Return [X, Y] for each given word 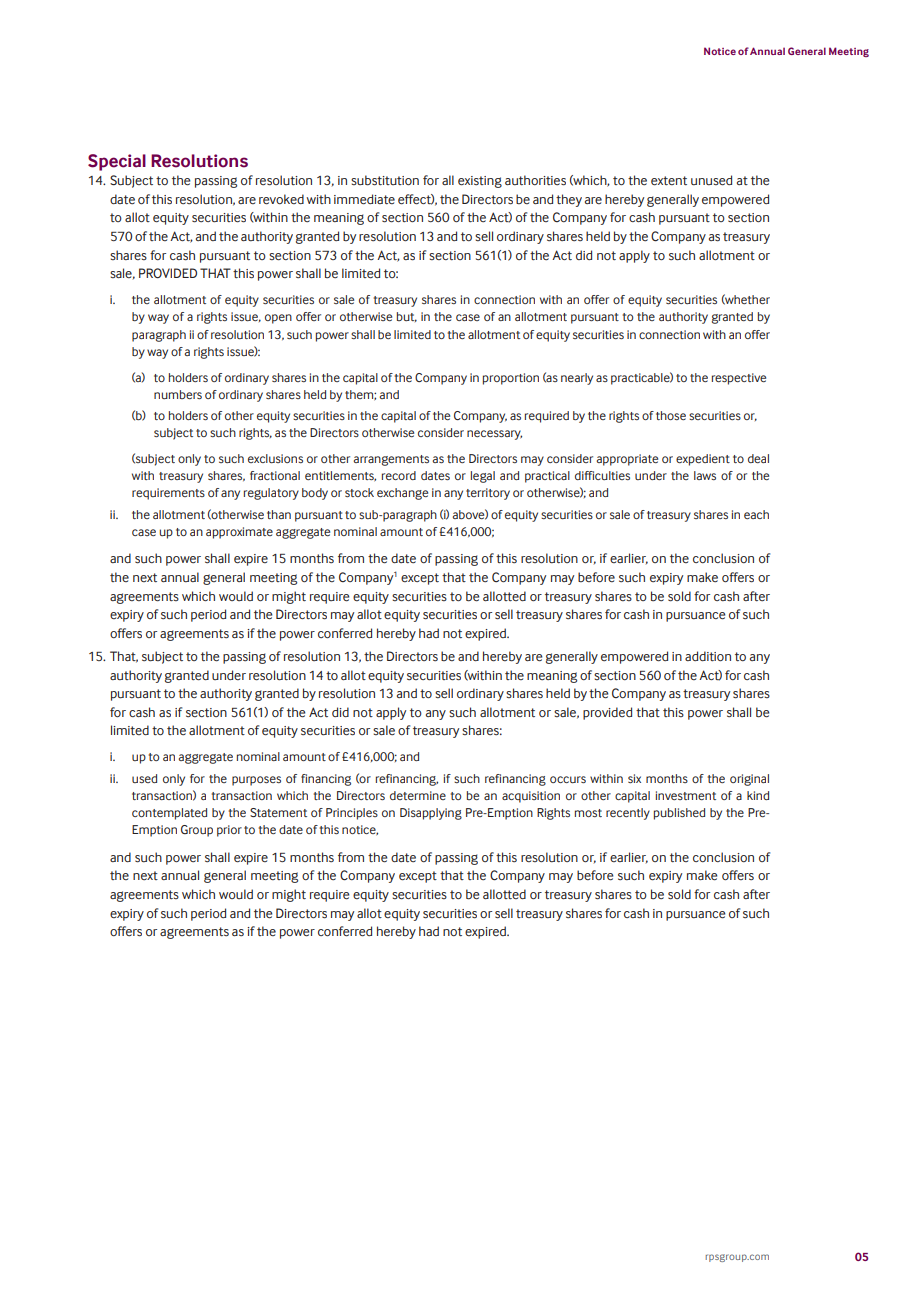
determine [418, 795]
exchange [402, 494]
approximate [239, 533]
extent [669, 181]
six [634, 778]
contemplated [169, 814]
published [679, 814]
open [278, 319]
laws [705, 475]
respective [739, 379]
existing [480, 182]
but [407, 317]
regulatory [271, 494]
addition [708, 656]
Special [117, 162]
